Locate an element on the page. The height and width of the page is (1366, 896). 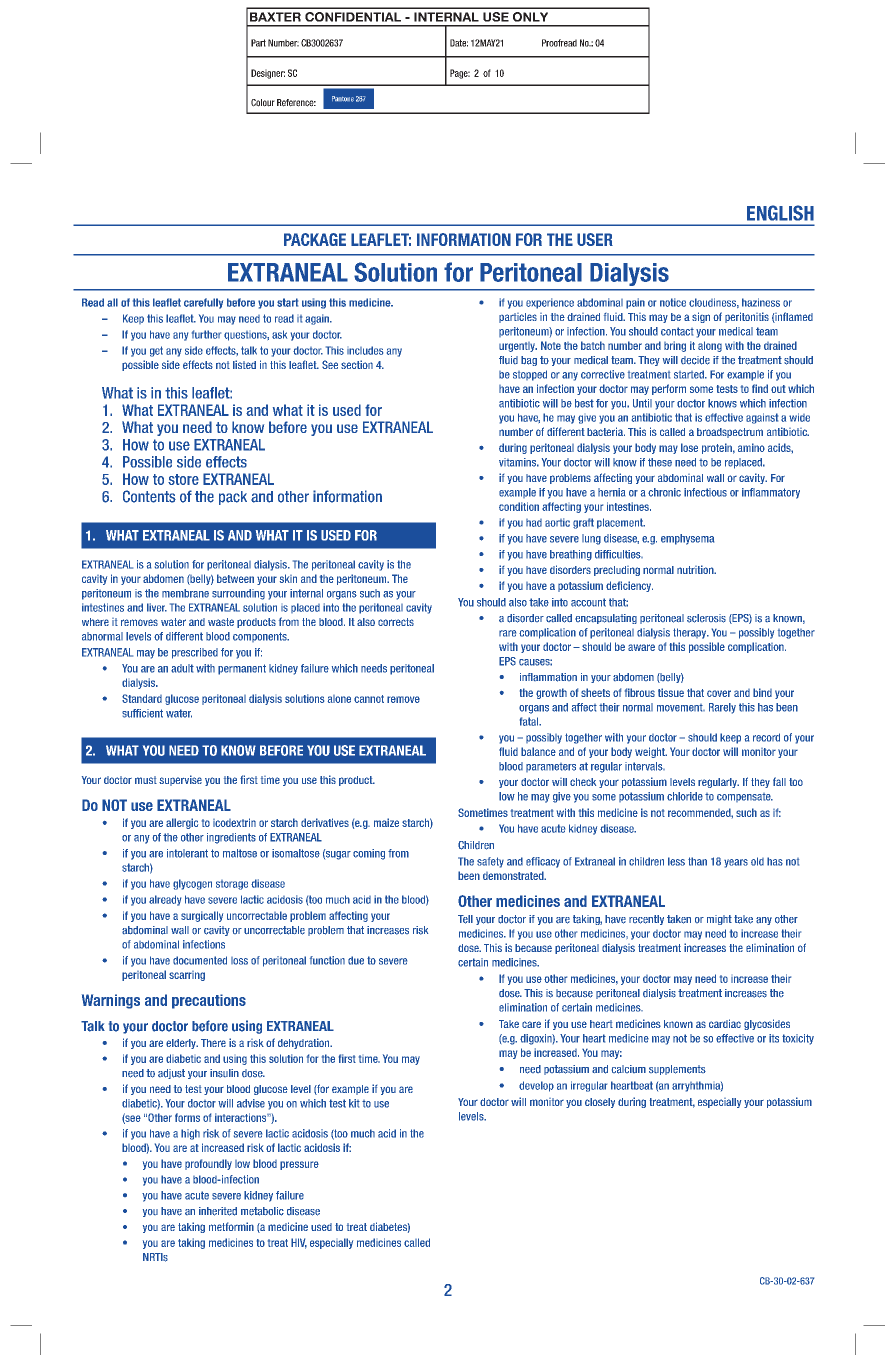
inherited is located at coordinates (218, 1211).
